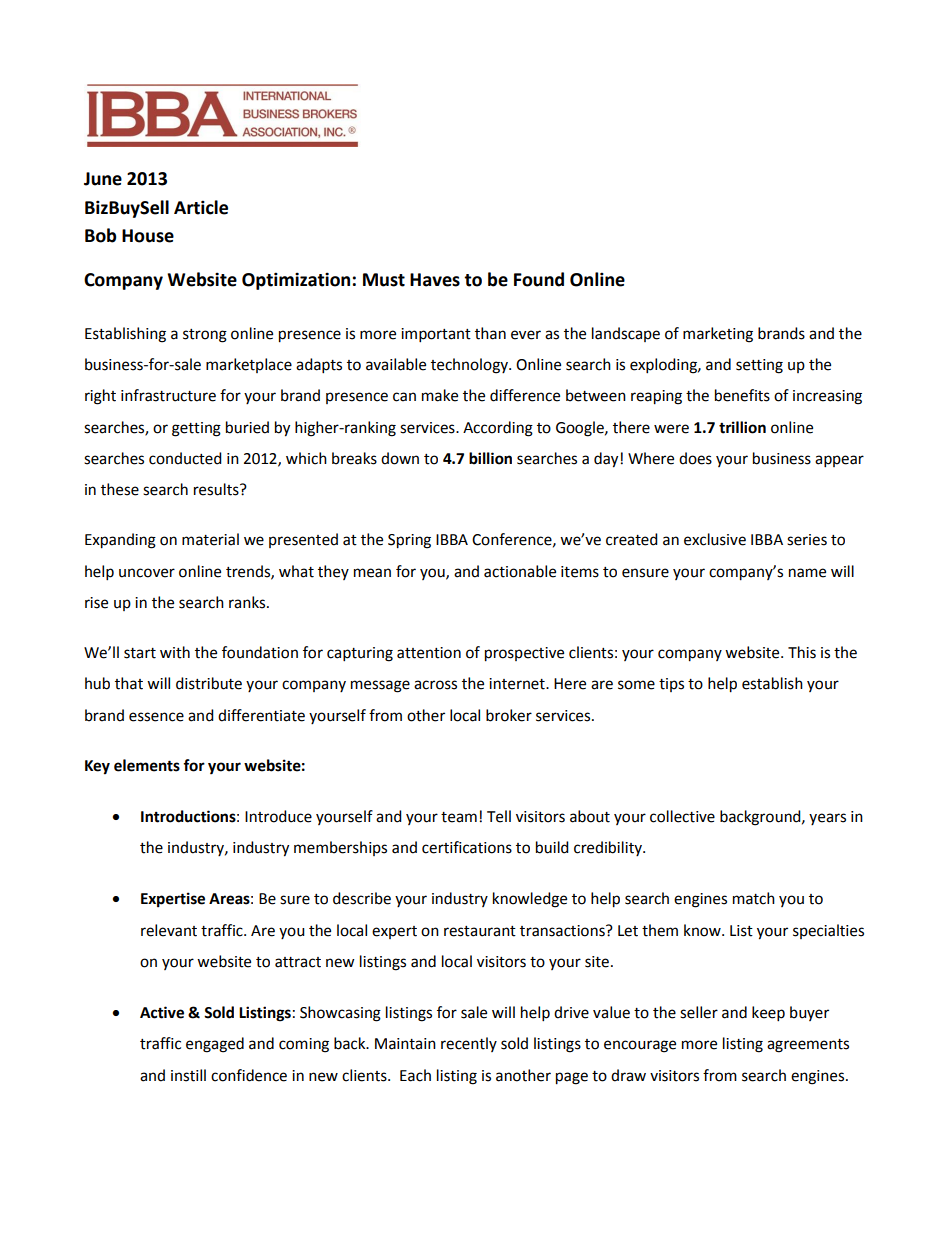  What do you see at coordinates (278, 816) in the screenshot?
I see `Introduce` at bounding box center [278, 816].
